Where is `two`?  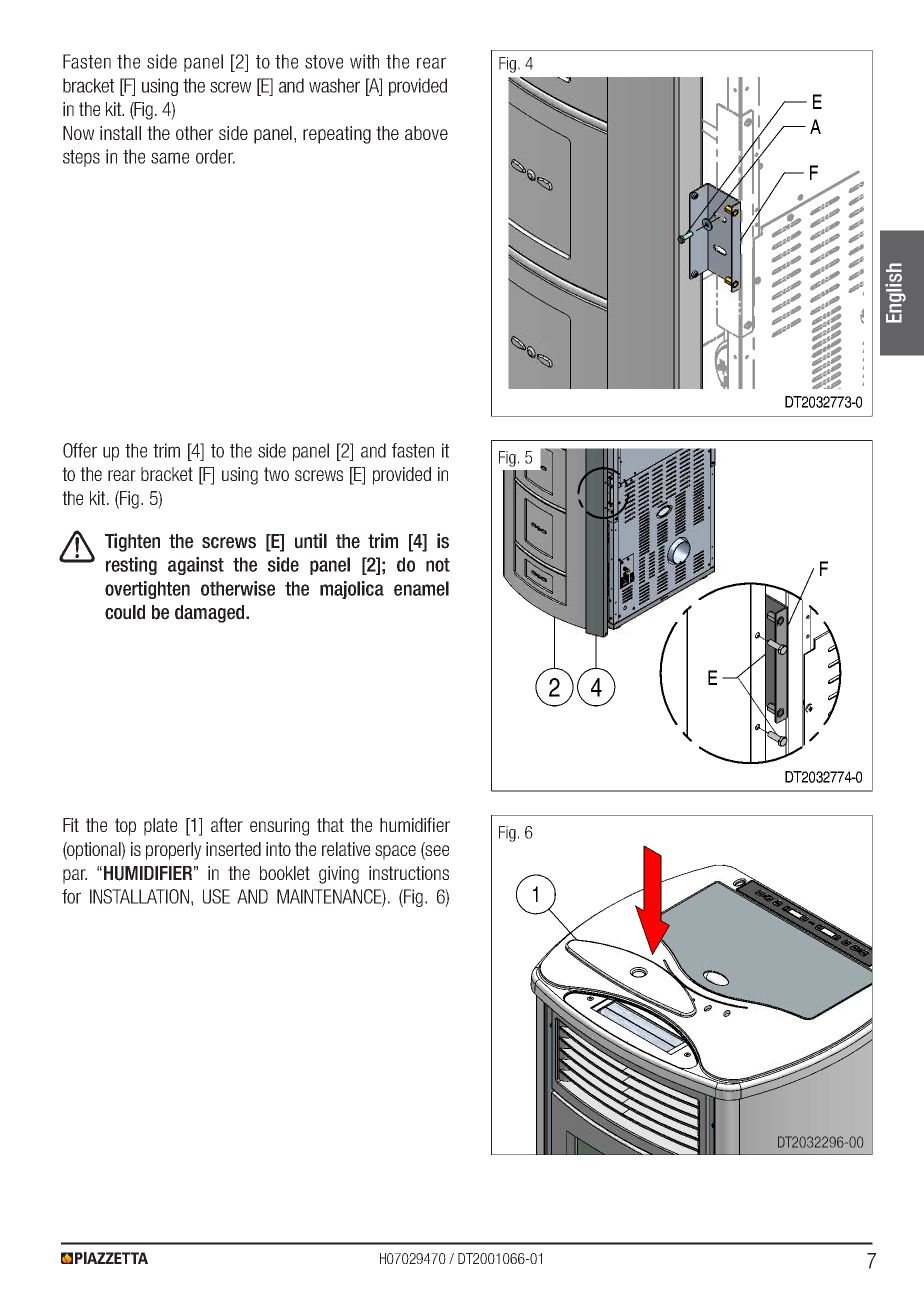
two is located at coordinates (276, 474).
